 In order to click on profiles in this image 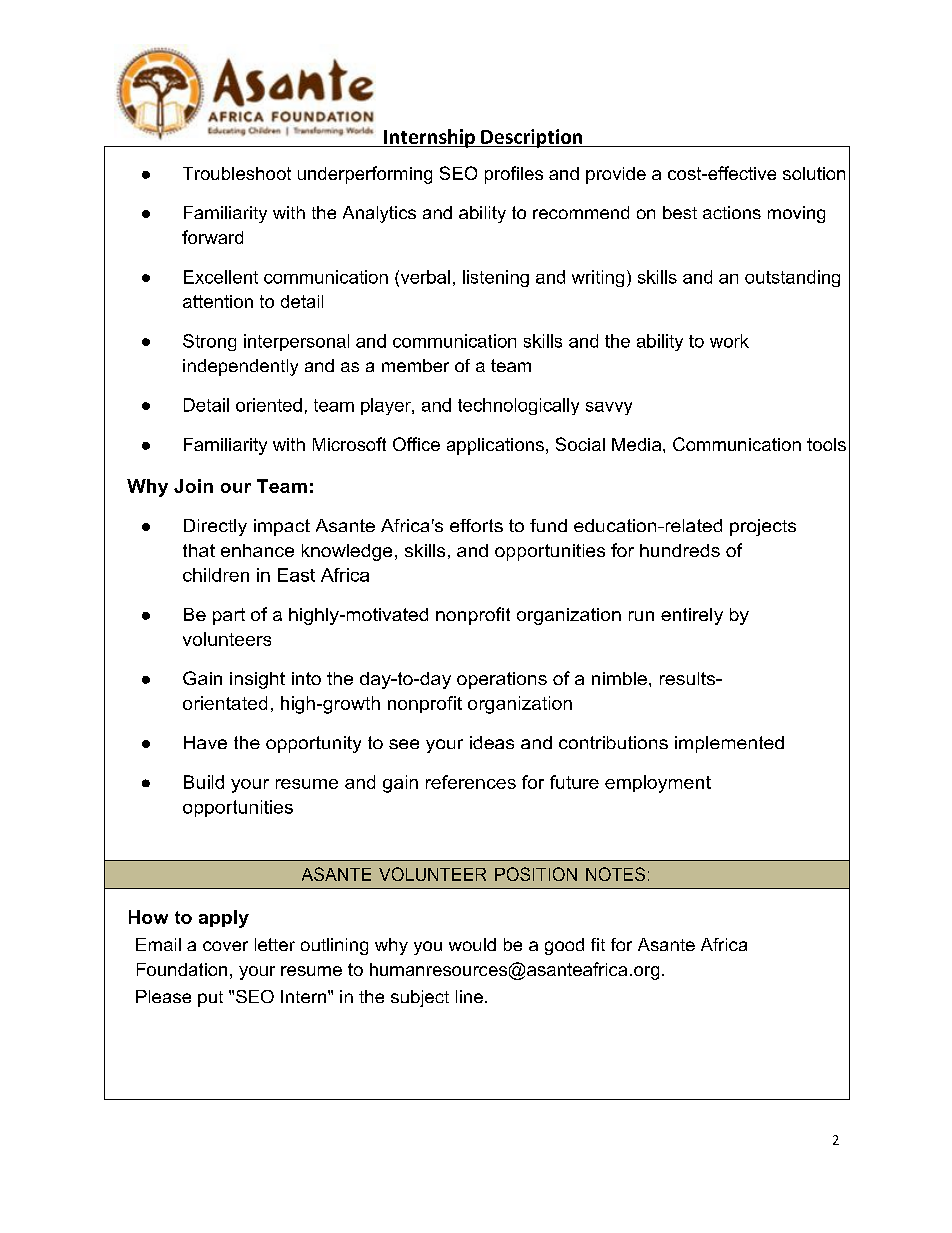, I will do `click(514, 175)`.
